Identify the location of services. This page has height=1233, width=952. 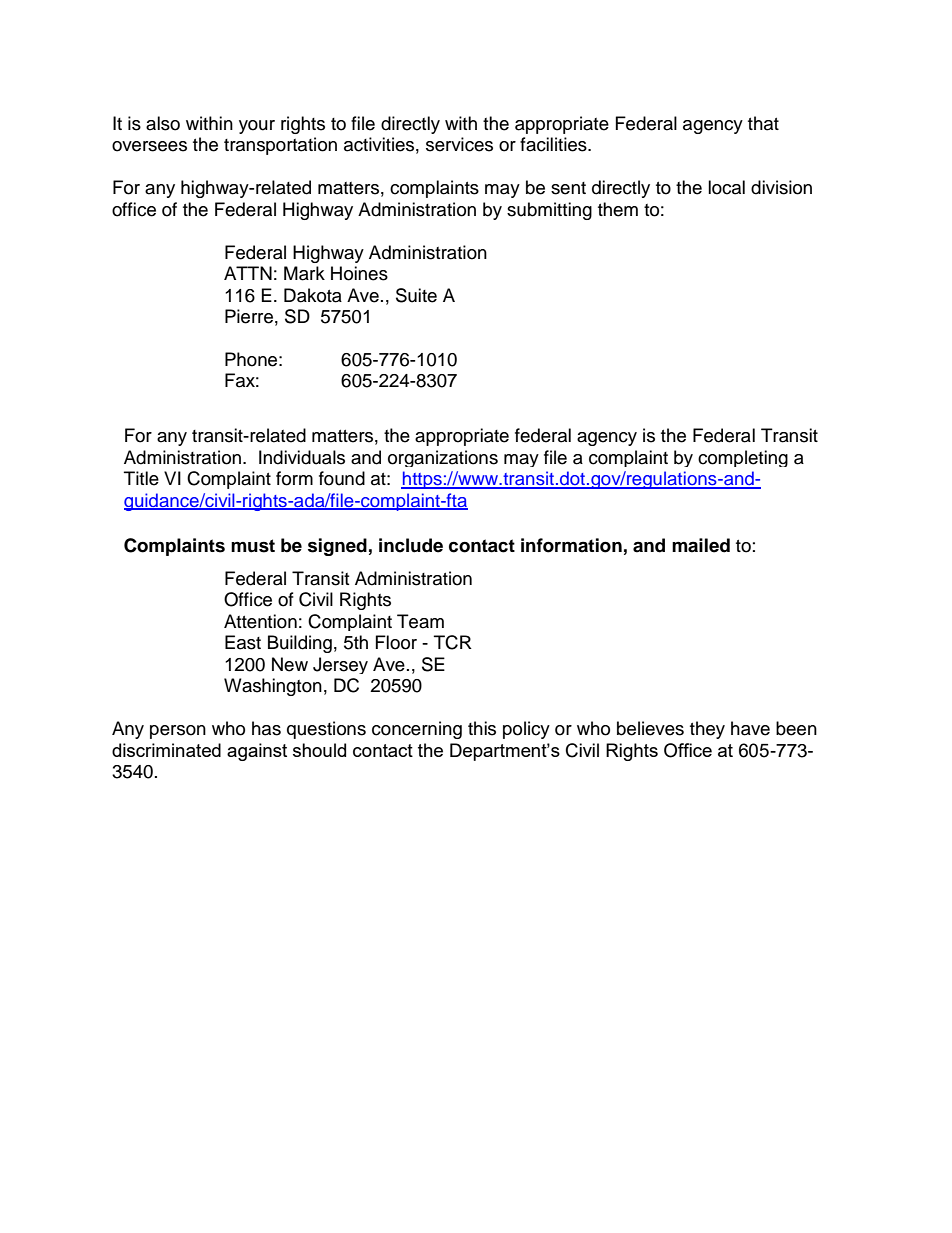
(459, 144).
